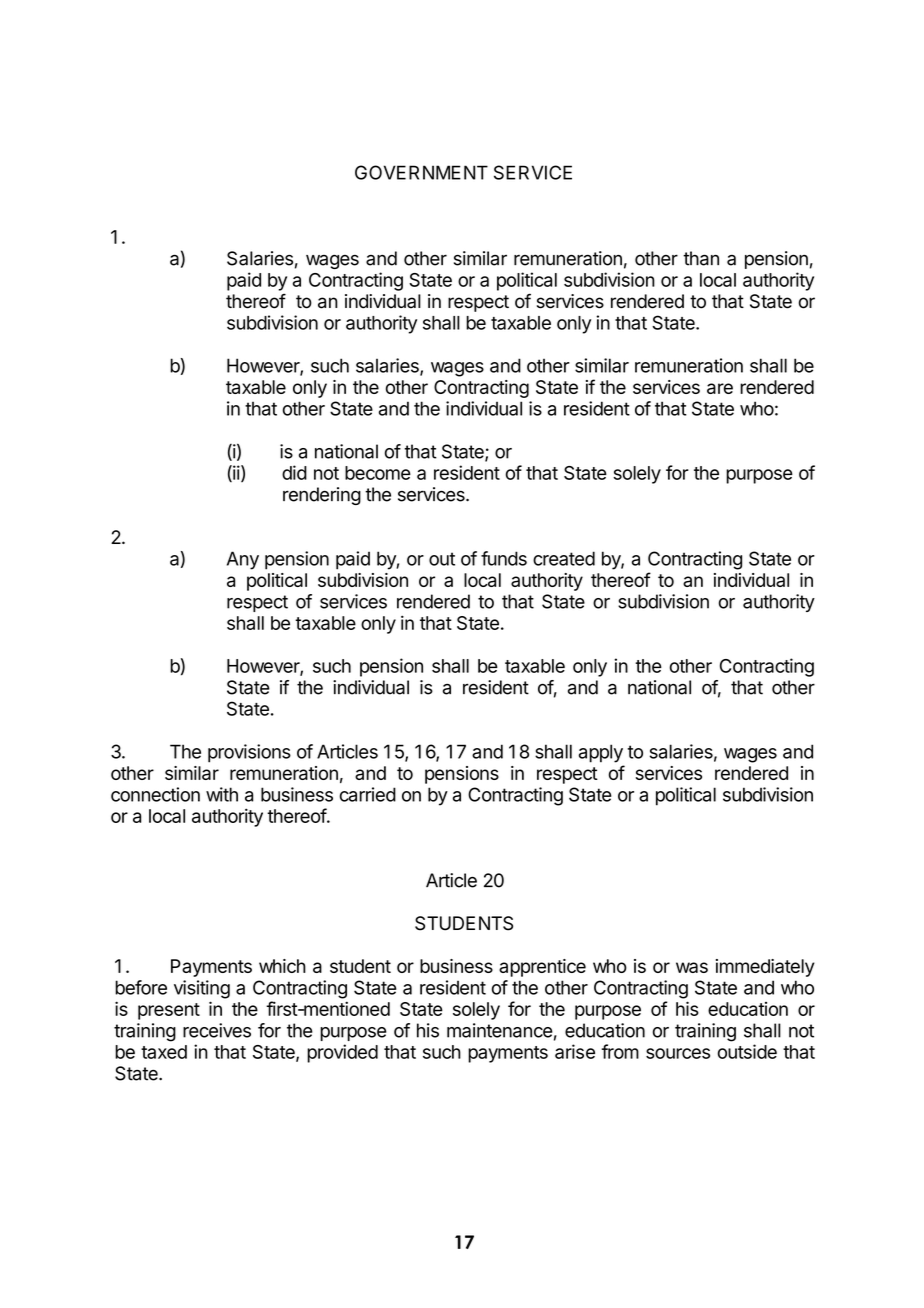  What do you see at coordinates (504, 558) in the screenshot?
I see `funds` at bounding box center [504, 558].
